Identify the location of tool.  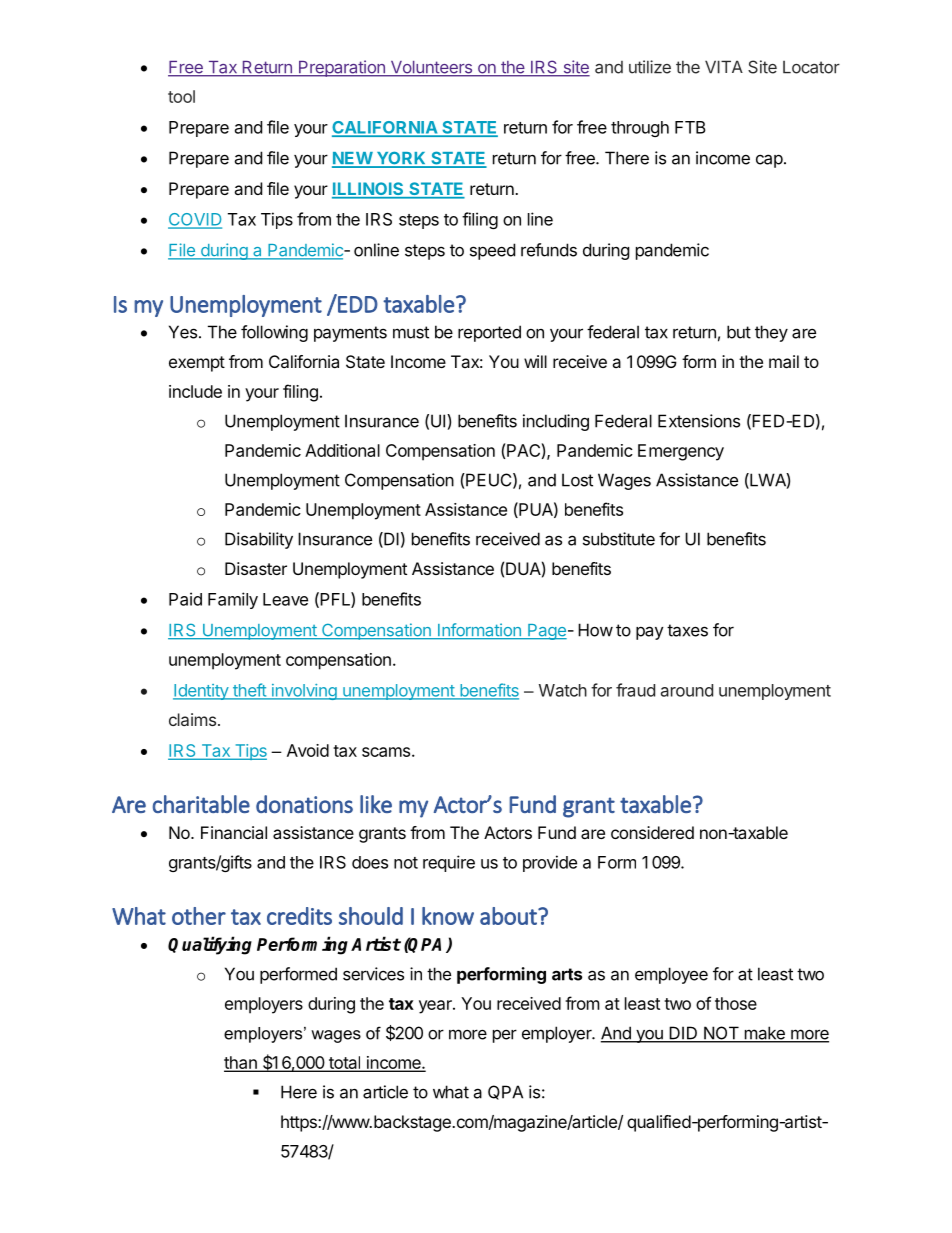
(181, 96).
